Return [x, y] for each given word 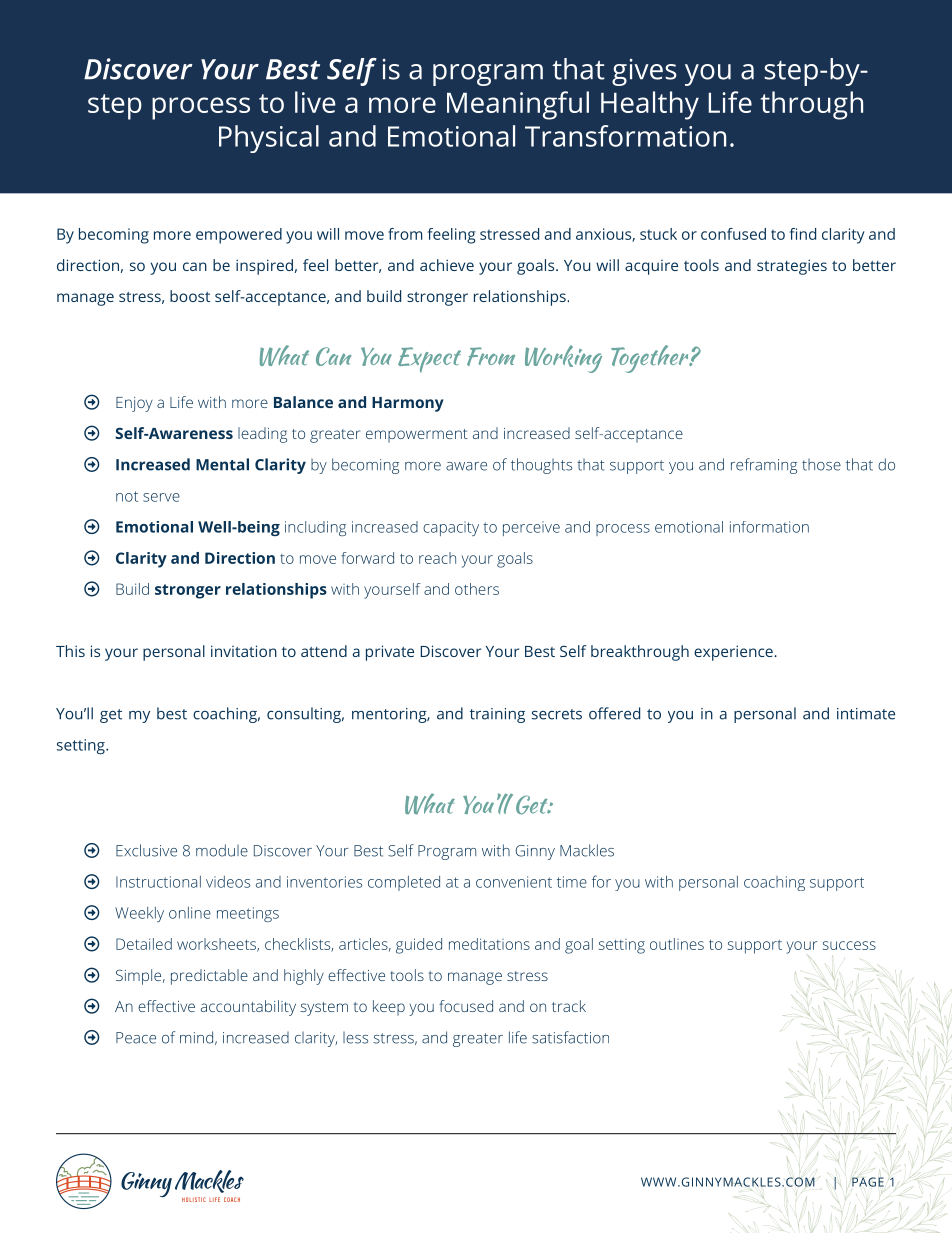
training [497, 715]
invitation [244, 651]
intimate [866, 714]
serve [161, 497]
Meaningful [518, 105]
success [849, 945]
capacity [451, 528]
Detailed [144, 944]
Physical [269, 139]
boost [190, 296]
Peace [136, 1038]
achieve [447, 265]
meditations [489, 944]
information [769, 527]
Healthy [650, 105]
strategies [792, 267]
